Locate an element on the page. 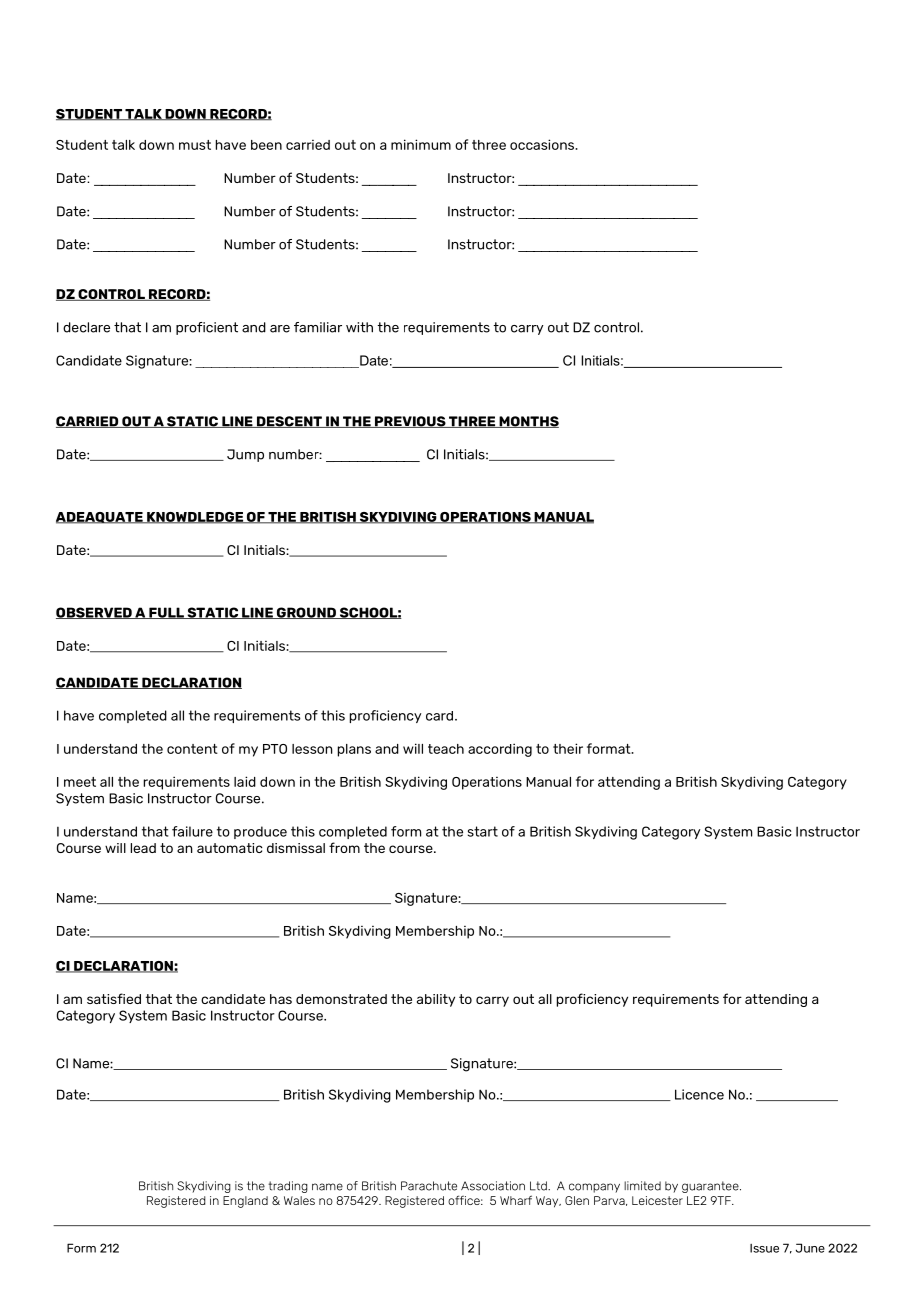  must is located at coordinates (195, 145).
